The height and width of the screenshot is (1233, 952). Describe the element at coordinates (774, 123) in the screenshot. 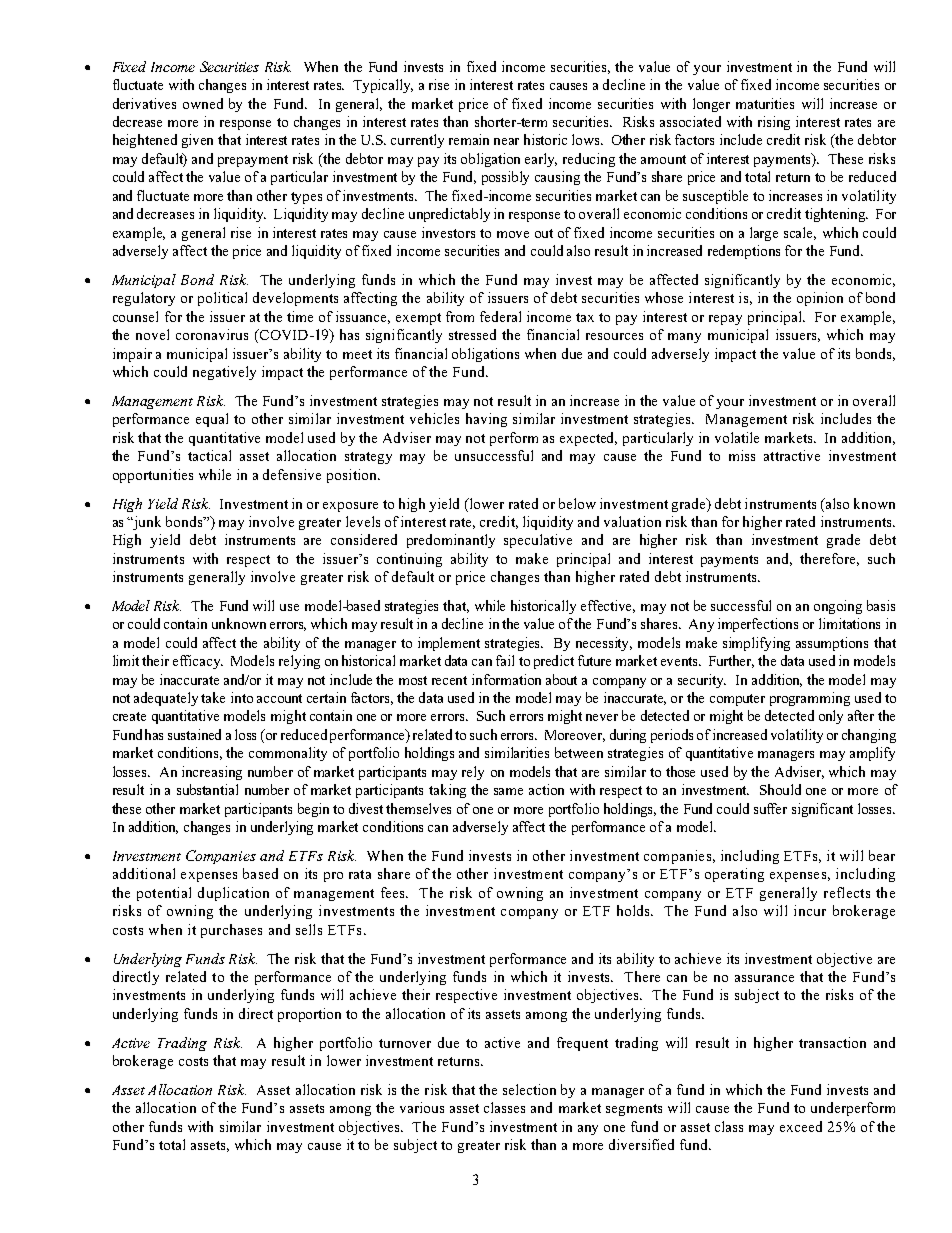

I see `rising` at that location.
